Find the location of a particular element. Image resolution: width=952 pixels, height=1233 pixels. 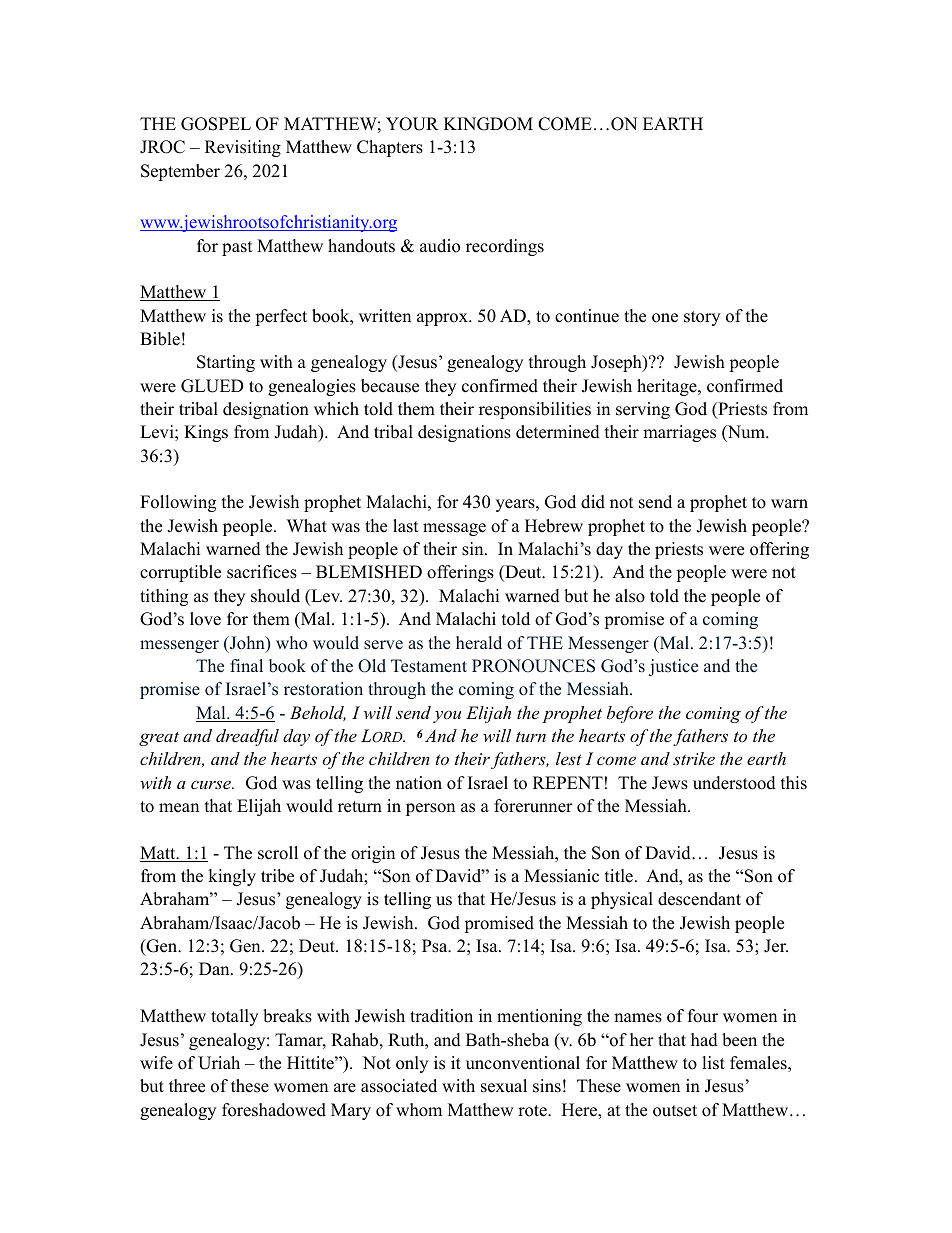

Revisiting is located at coordinates (243, 148).
